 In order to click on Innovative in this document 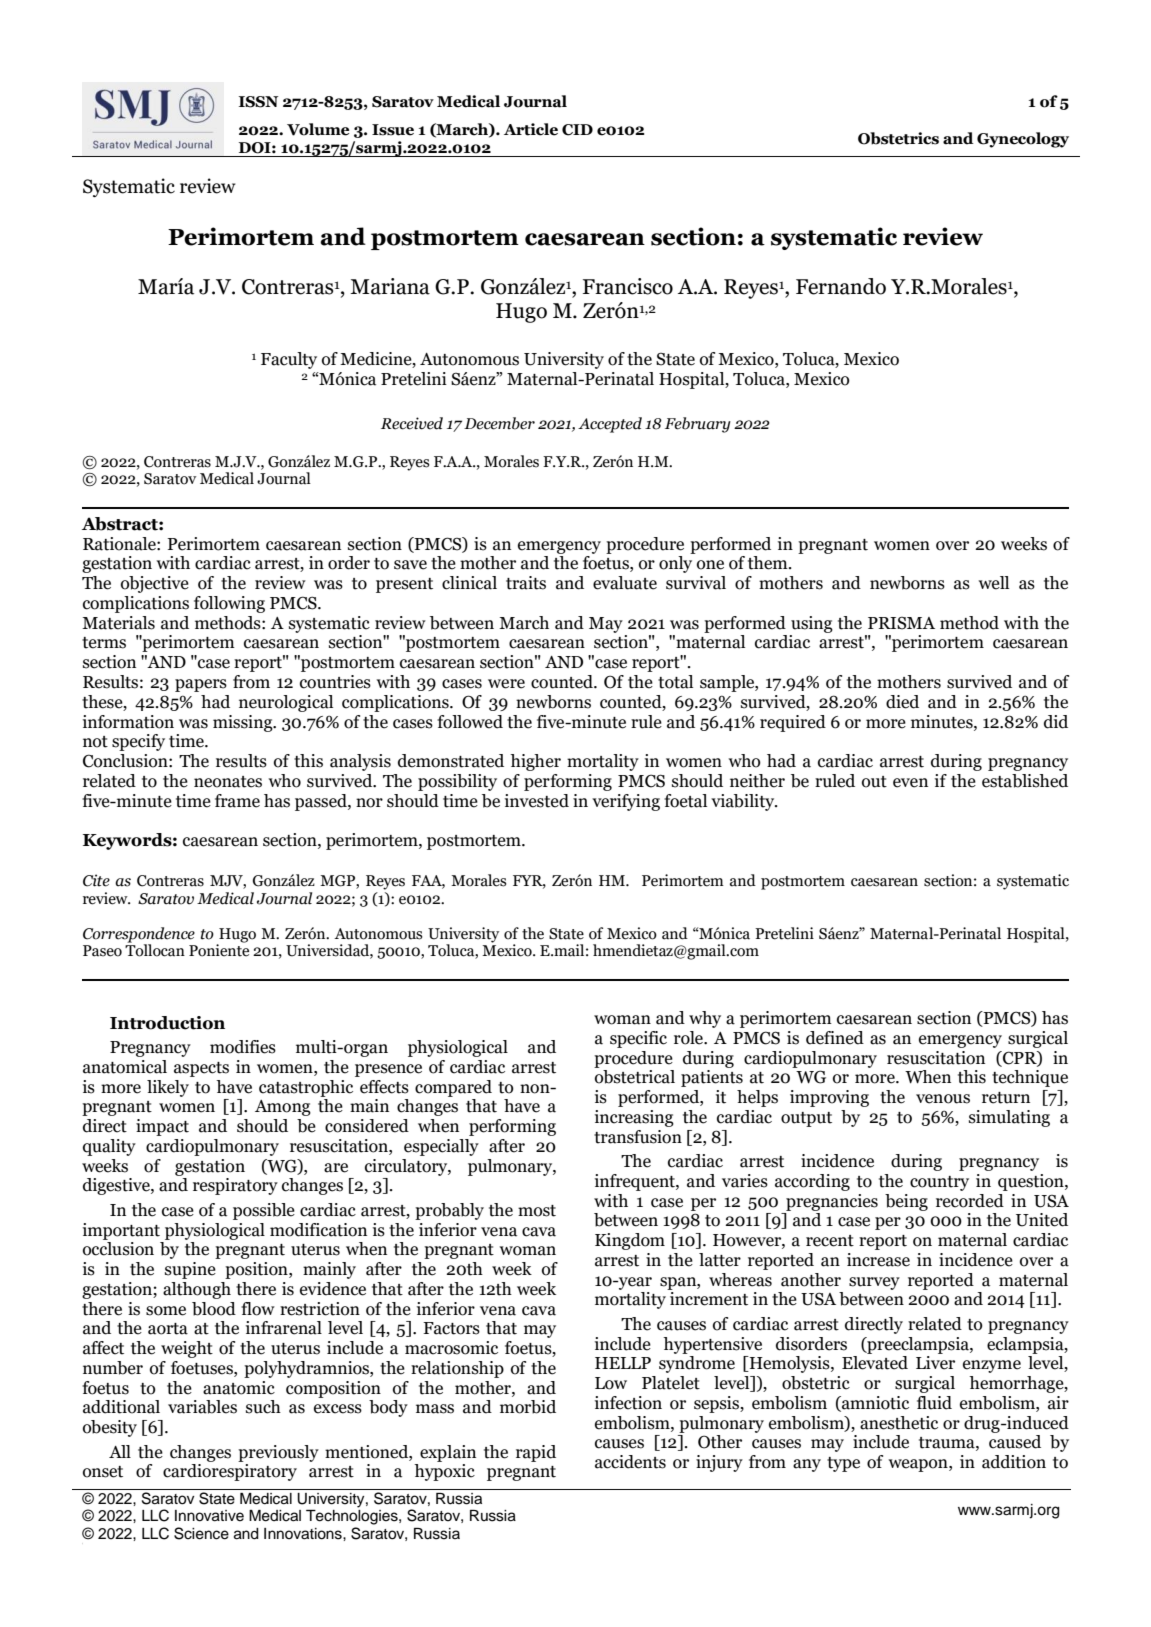, I will do `click(209, 1516)`.
